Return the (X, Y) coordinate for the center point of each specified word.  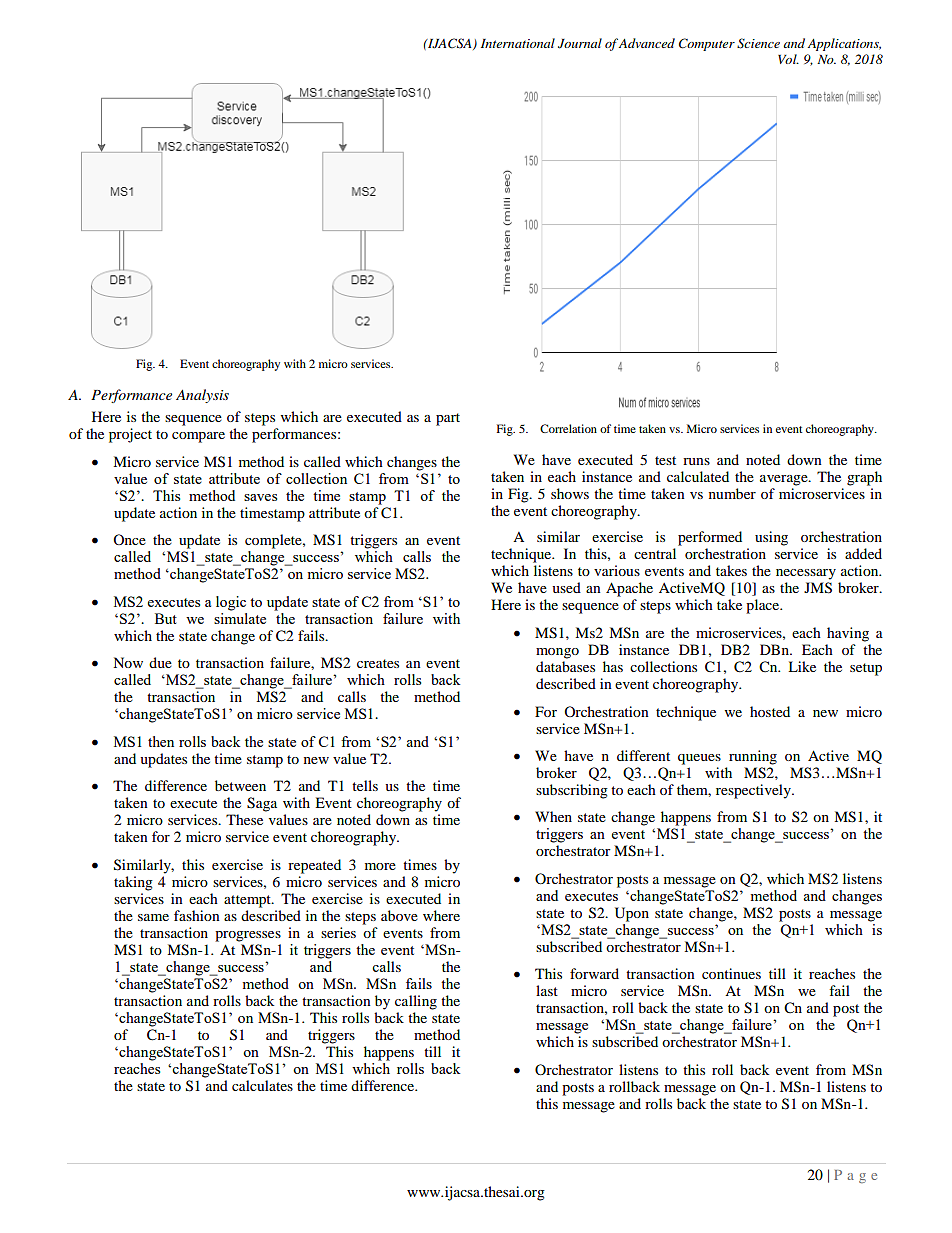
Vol (788, 59)
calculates (262, 1085)
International (518, 43)
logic (231, 603)
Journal (580, 43)
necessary (806, 574)
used (566, 587)
